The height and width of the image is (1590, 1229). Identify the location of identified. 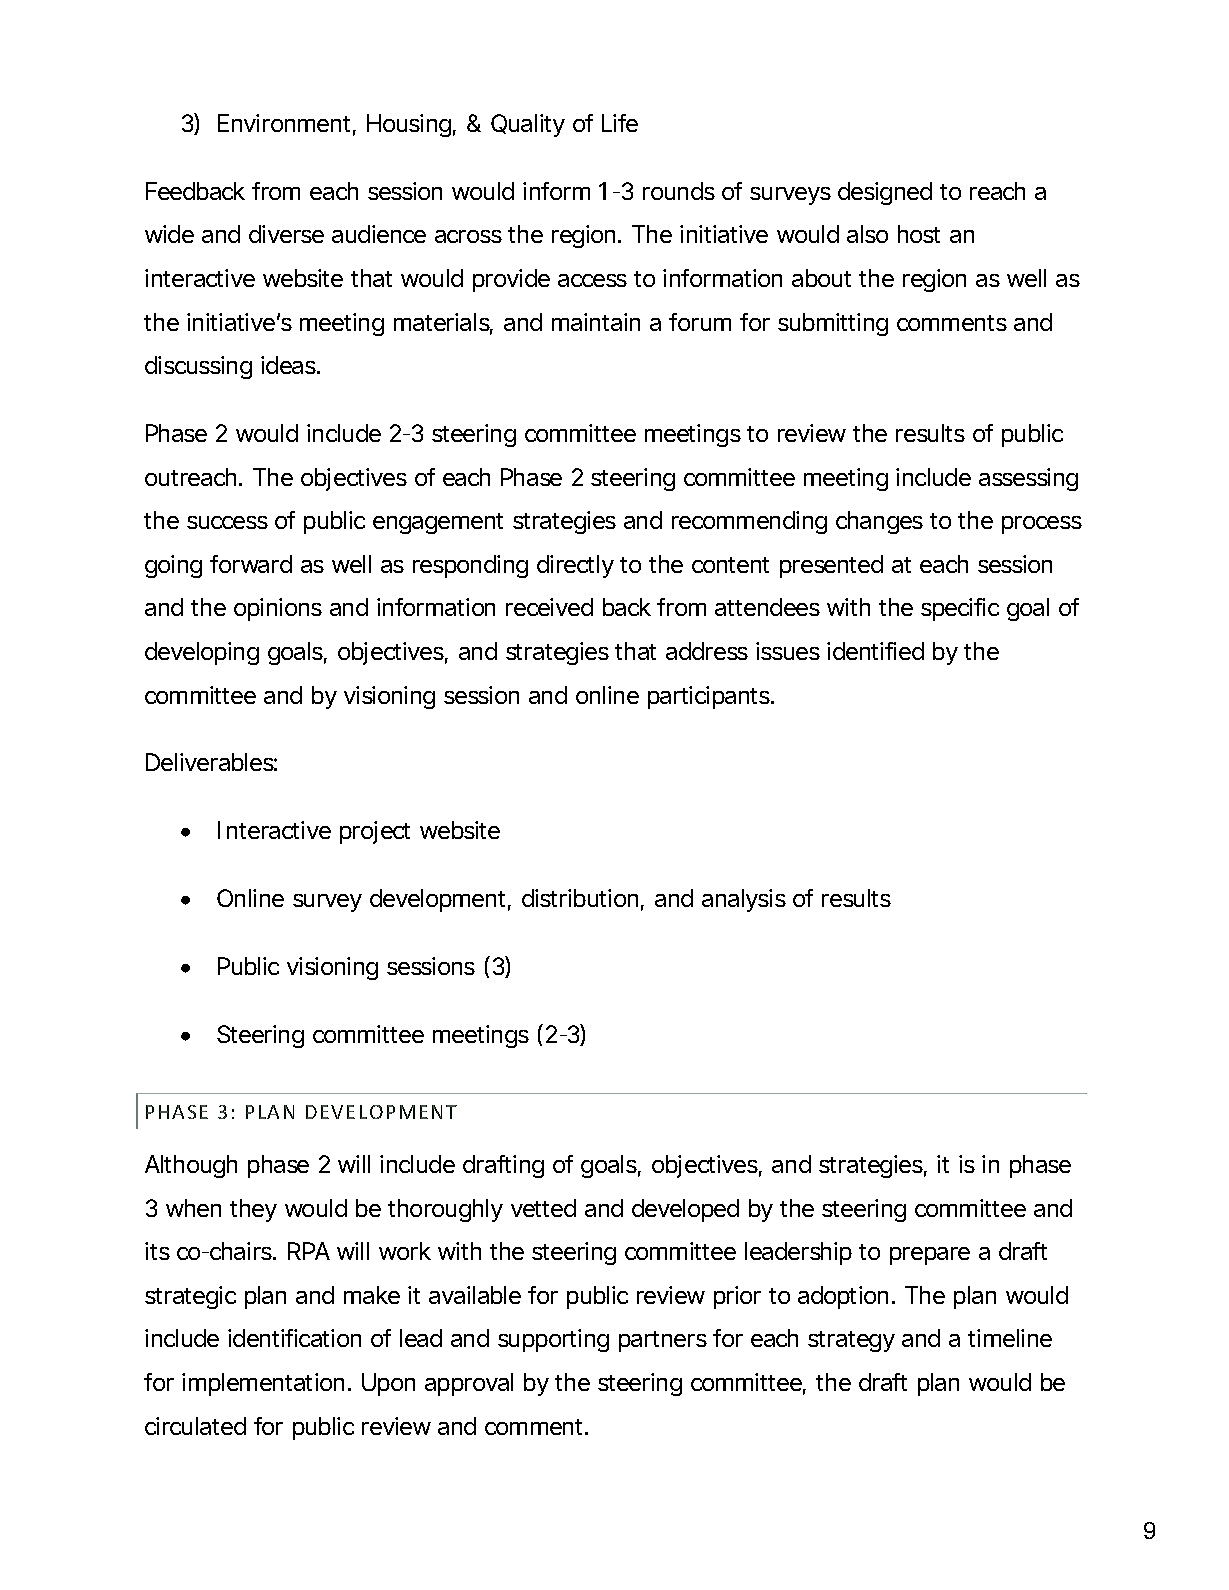
(875, 651).
